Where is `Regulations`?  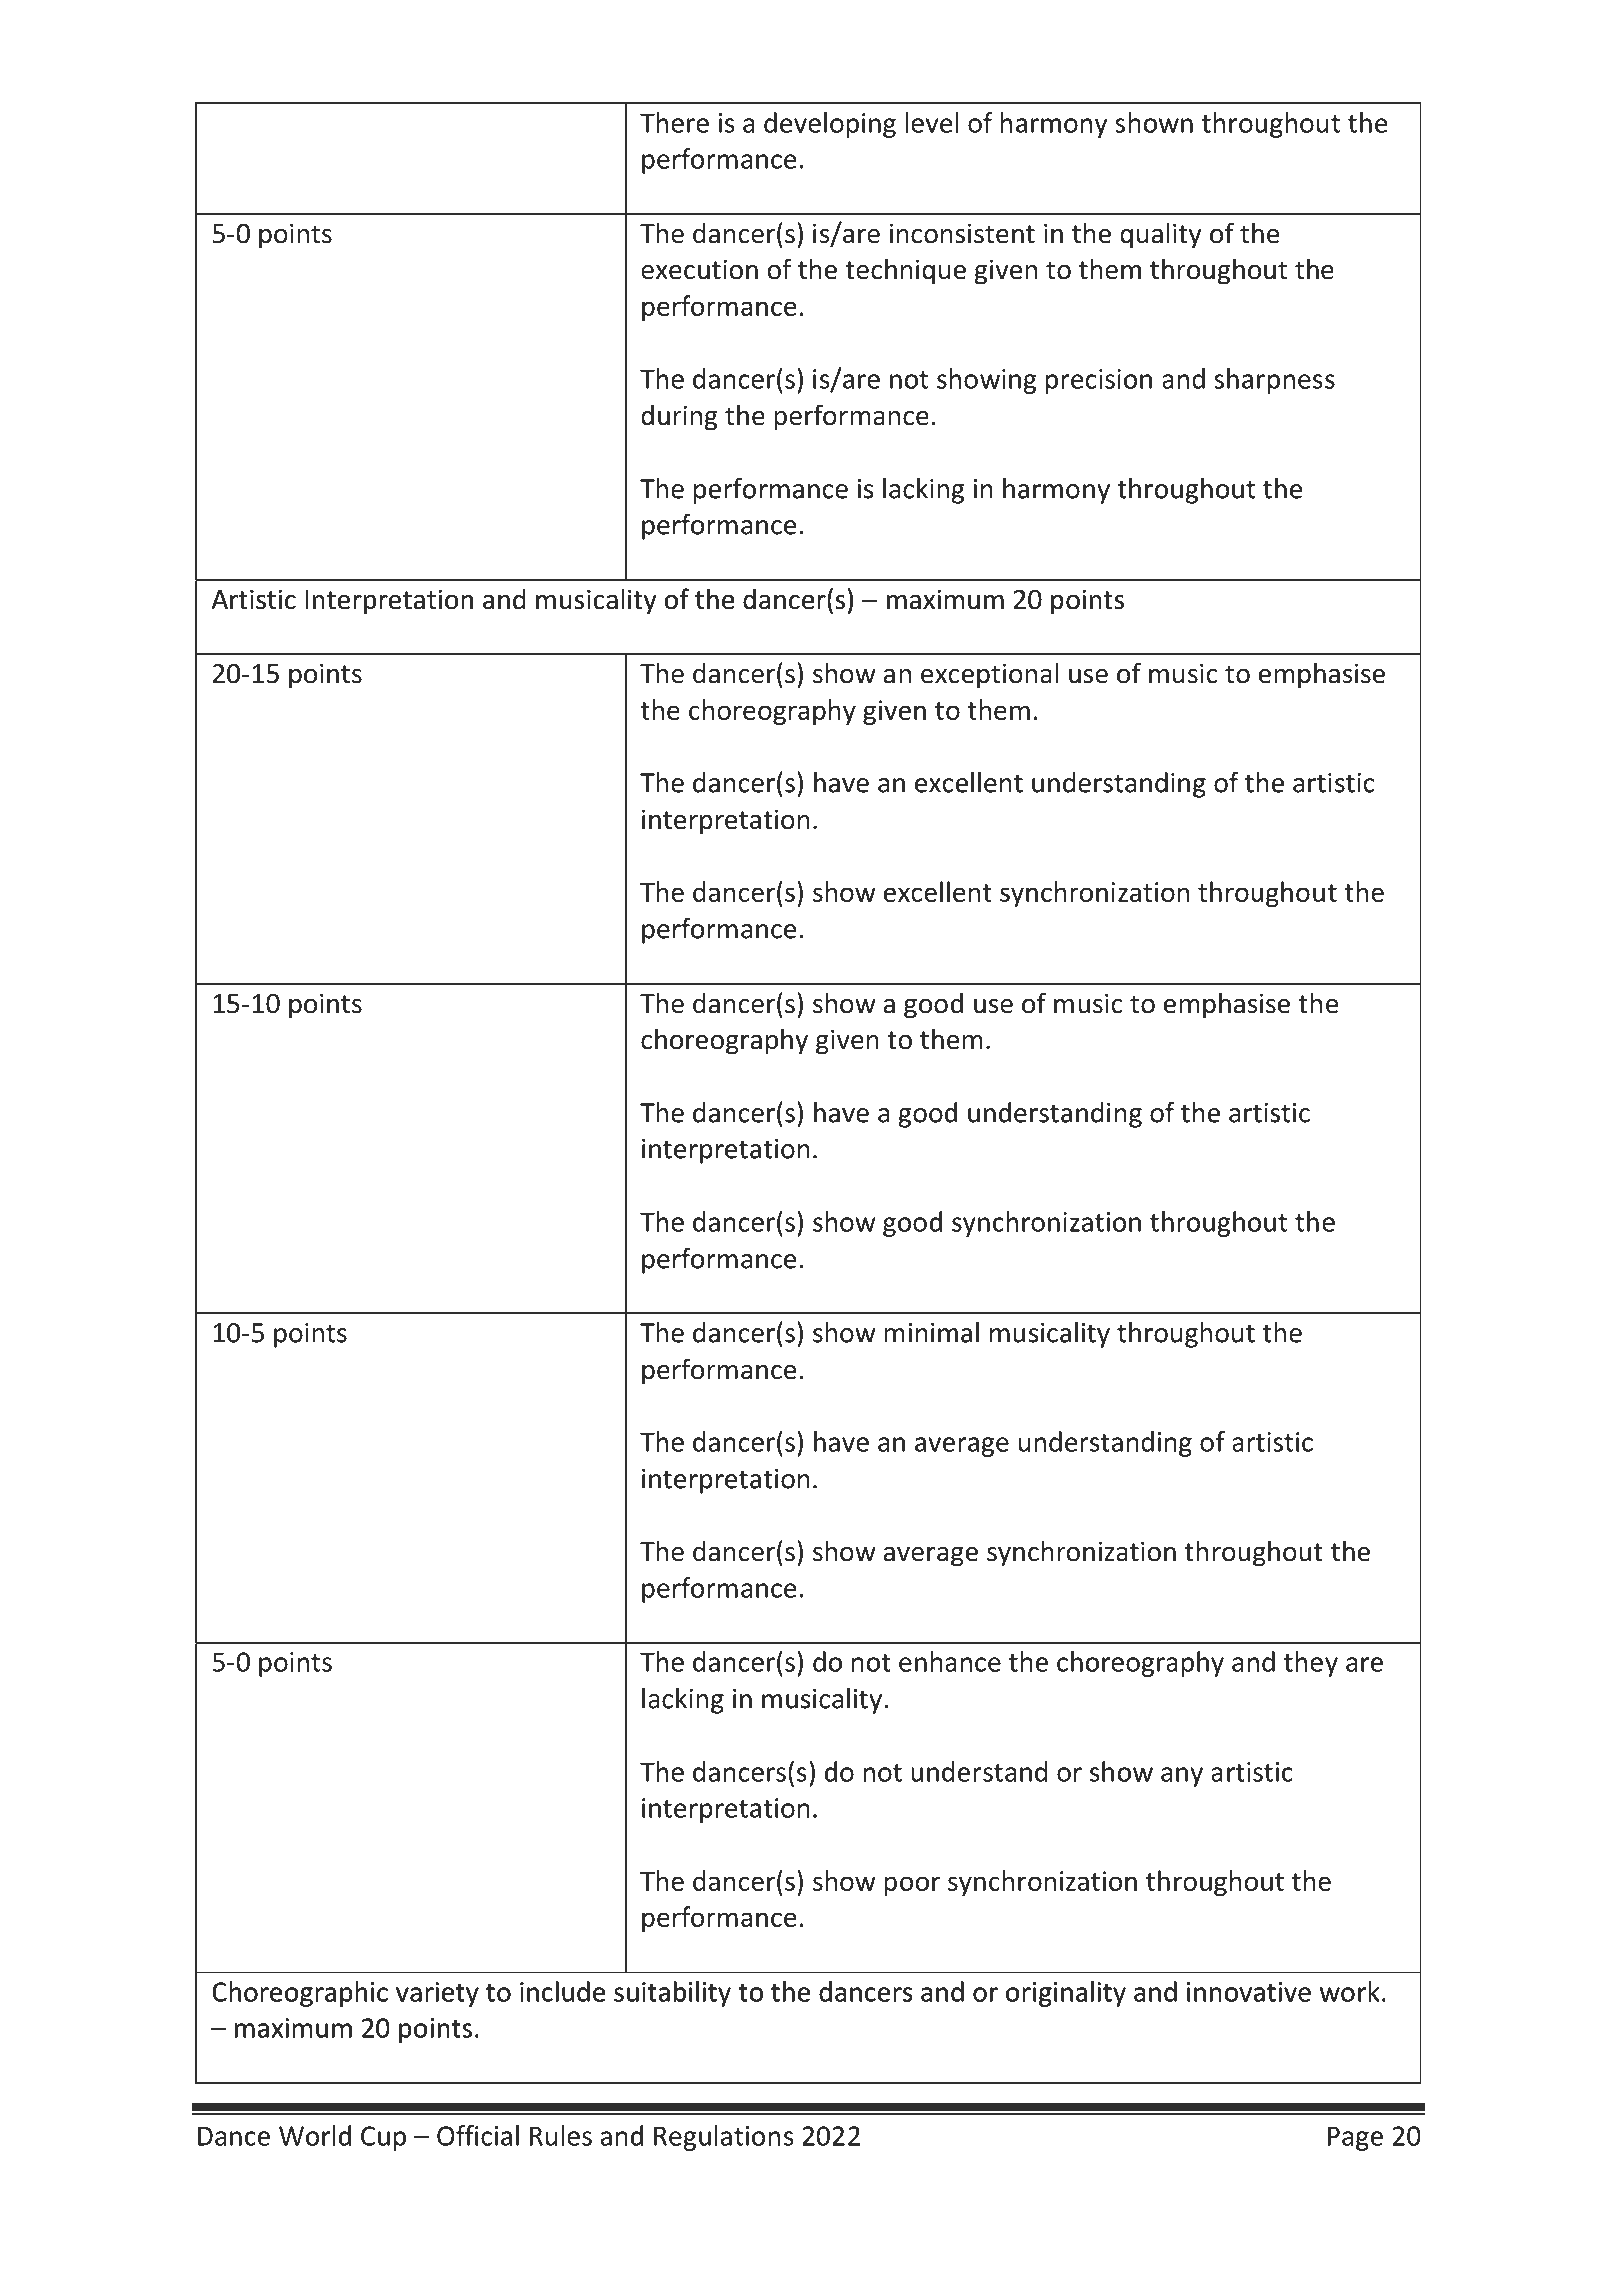
Regulations is located at coordinates (724, 2138).
